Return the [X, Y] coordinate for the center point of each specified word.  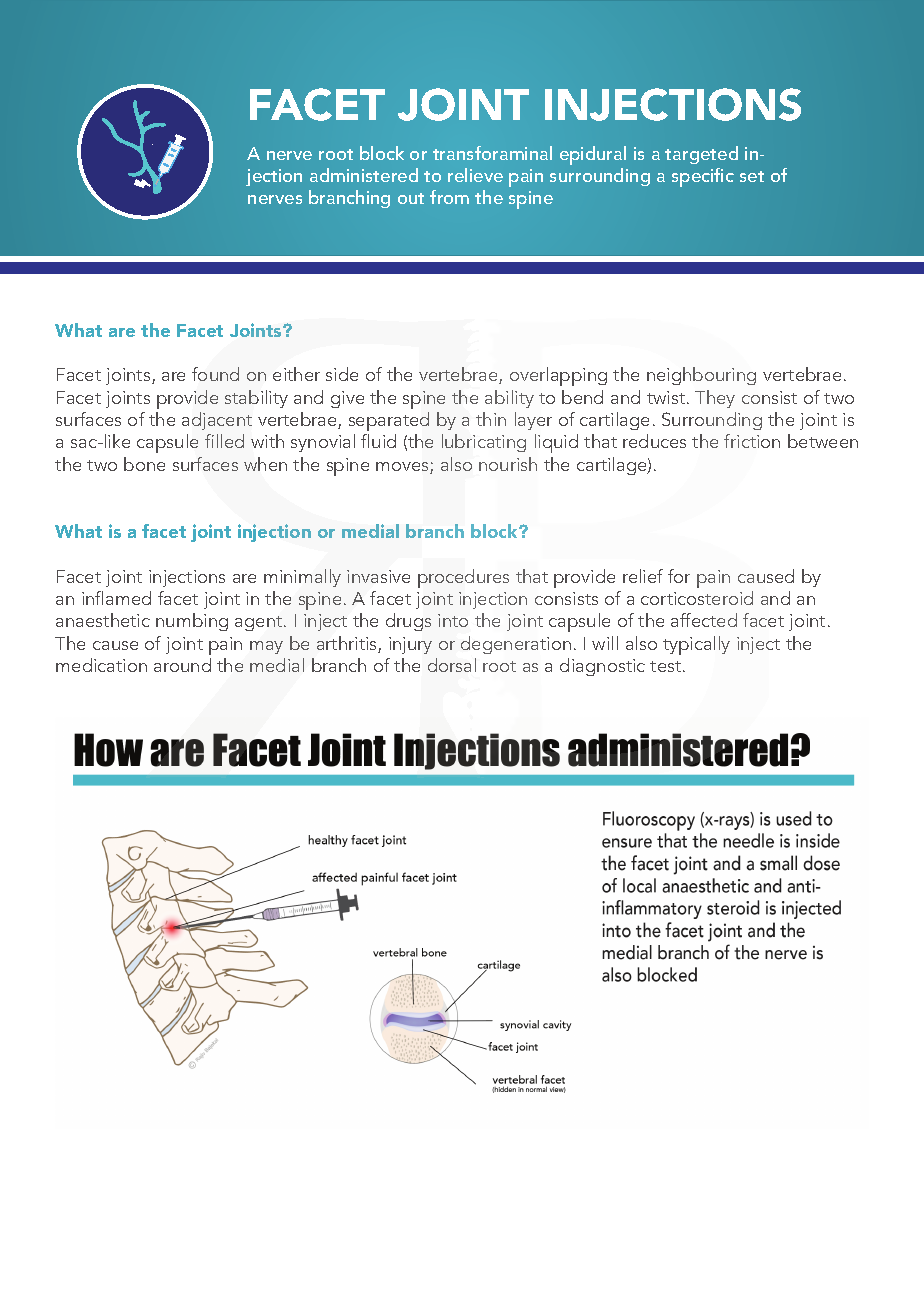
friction [752, 441]
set [752, 176]
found [215, 374]
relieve [475, 175]
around [182, 665]
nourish [508, 464]
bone [144, 464]
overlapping [558, 376]
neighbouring [701, 376]
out [411, 198]
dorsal [452, 665]
